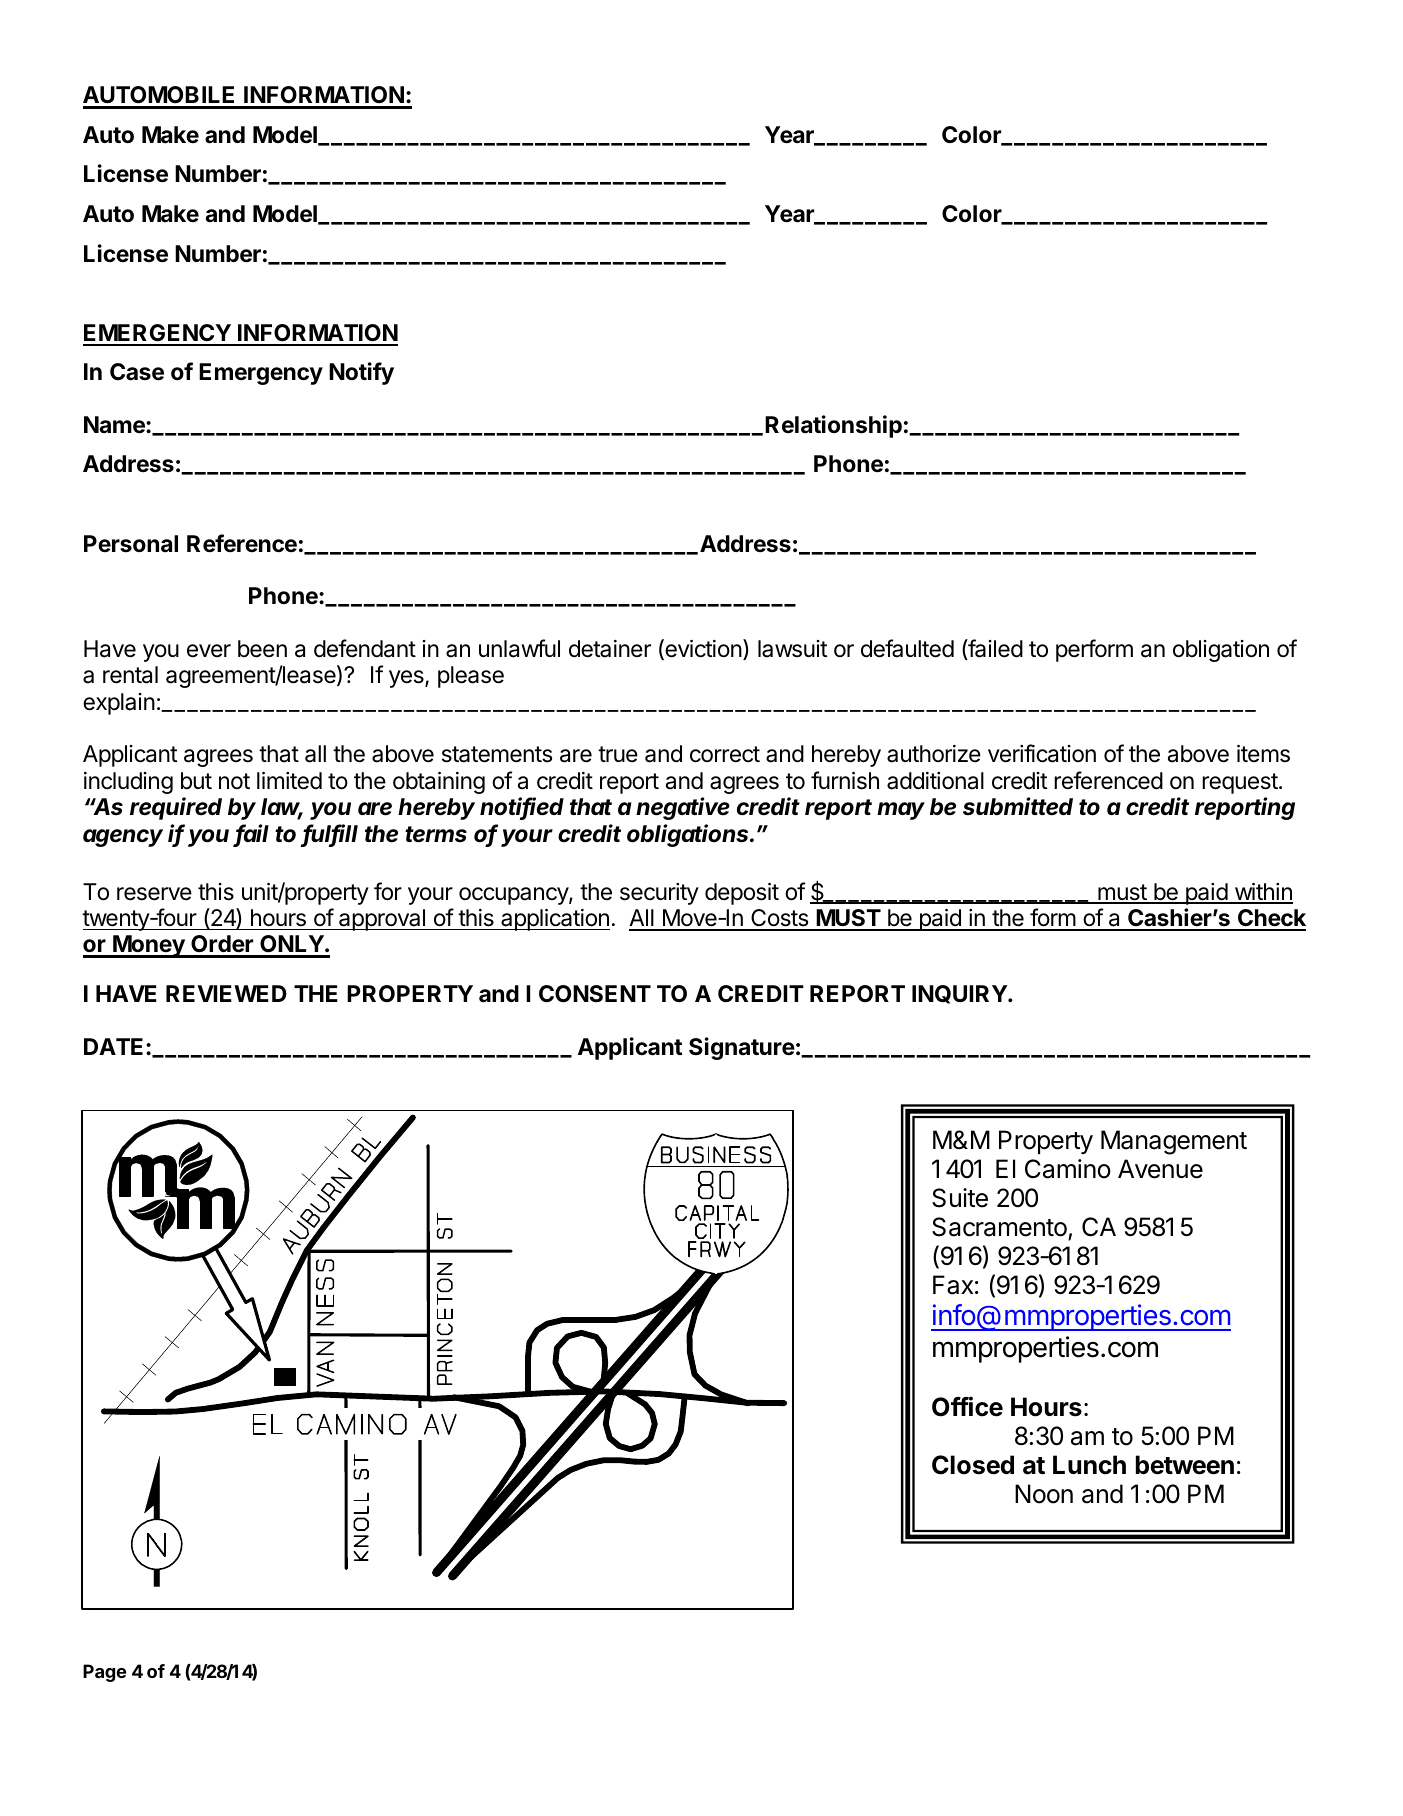  I want to click on Closed, so click(973, 1465).
